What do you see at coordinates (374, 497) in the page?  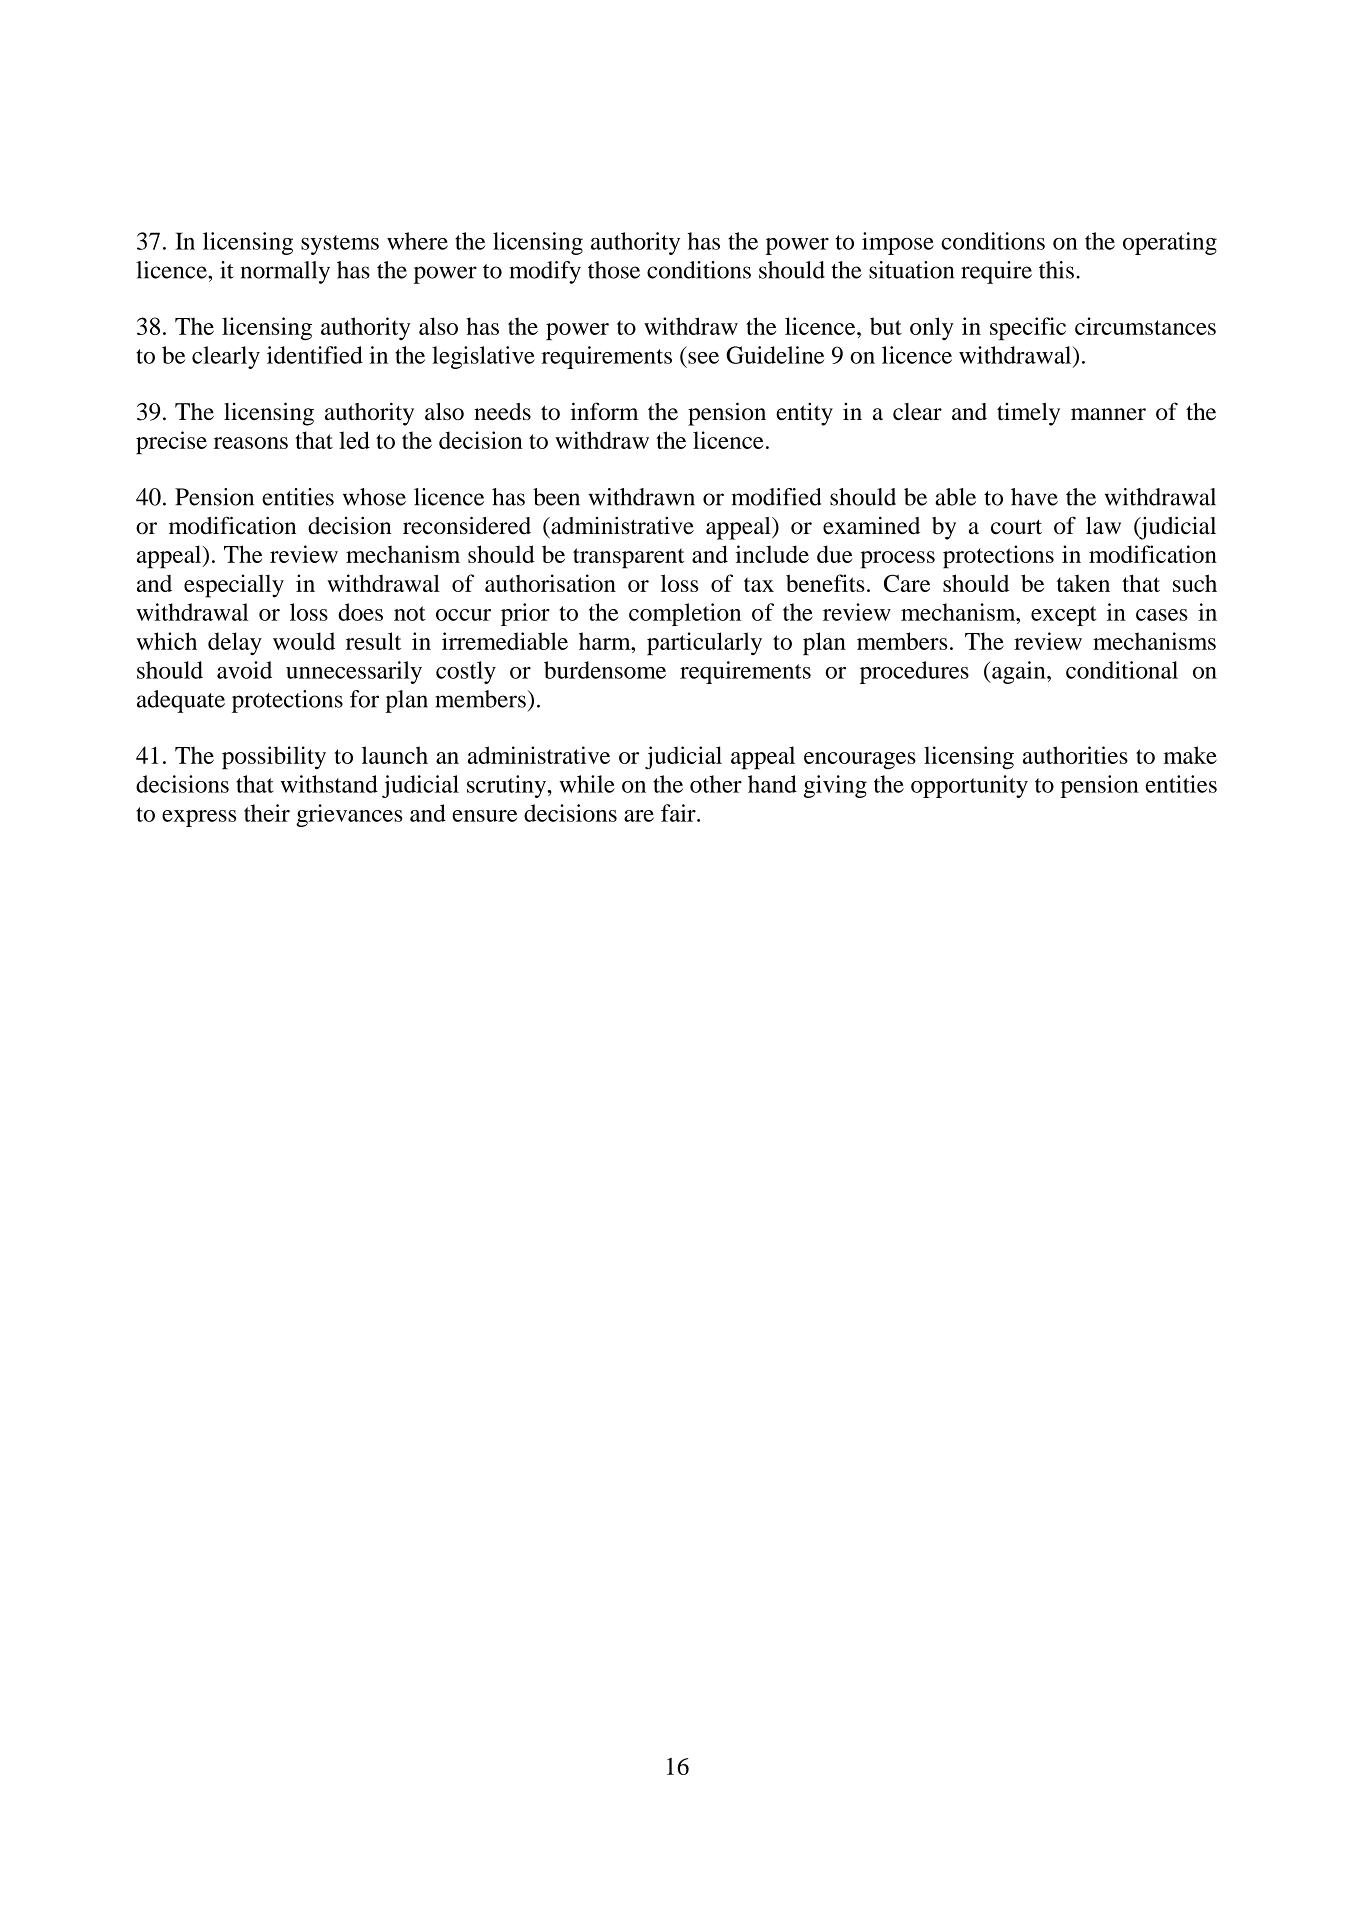 I see `whose` at bounding box center [374, 497].
